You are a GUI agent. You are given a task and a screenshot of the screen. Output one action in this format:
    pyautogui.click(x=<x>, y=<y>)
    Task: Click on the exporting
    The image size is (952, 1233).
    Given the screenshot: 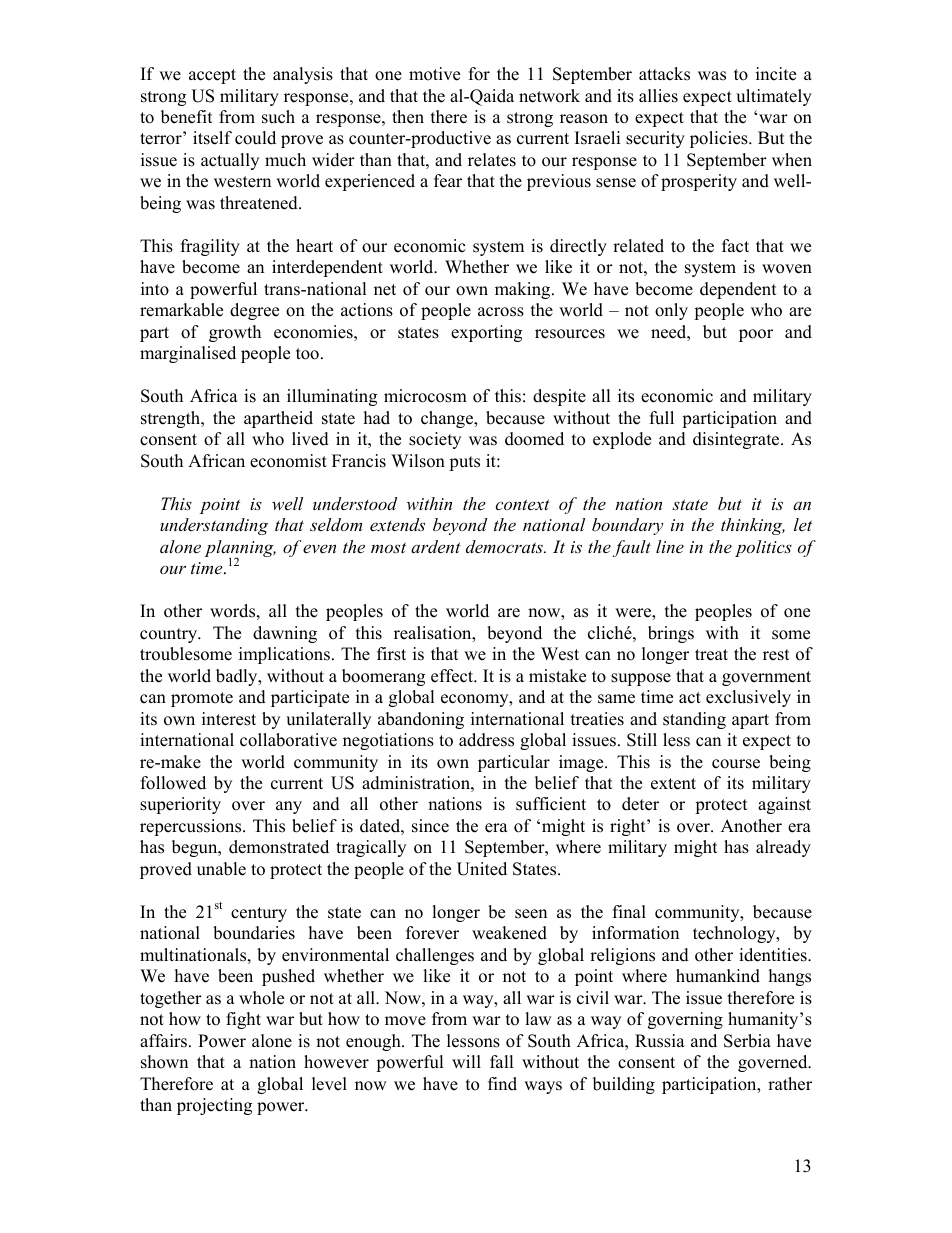 What is the action you would take?
    pyautogui.click(x=486, y=333)
